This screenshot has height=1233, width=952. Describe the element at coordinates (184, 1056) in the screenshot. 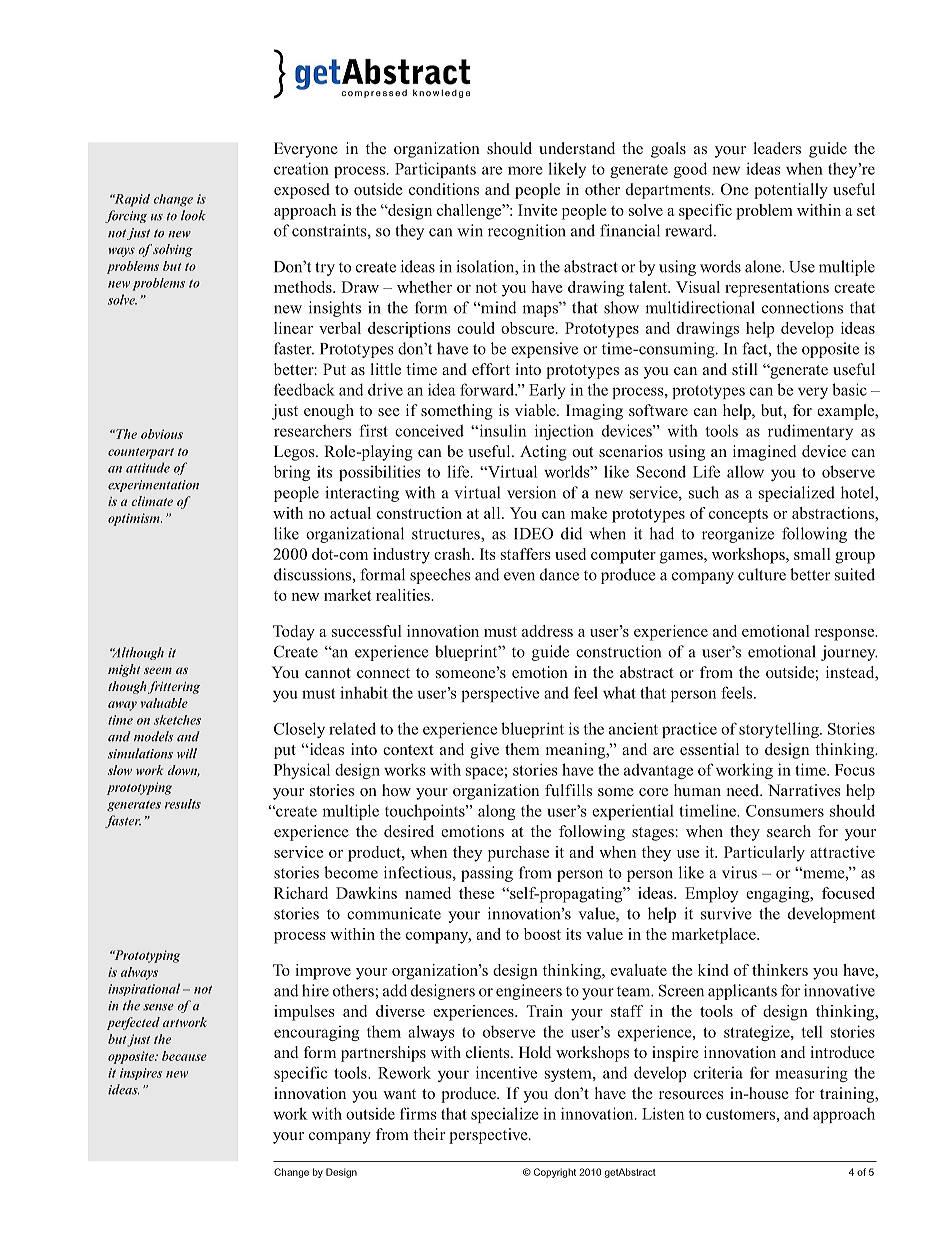

I see `because` at that location.
